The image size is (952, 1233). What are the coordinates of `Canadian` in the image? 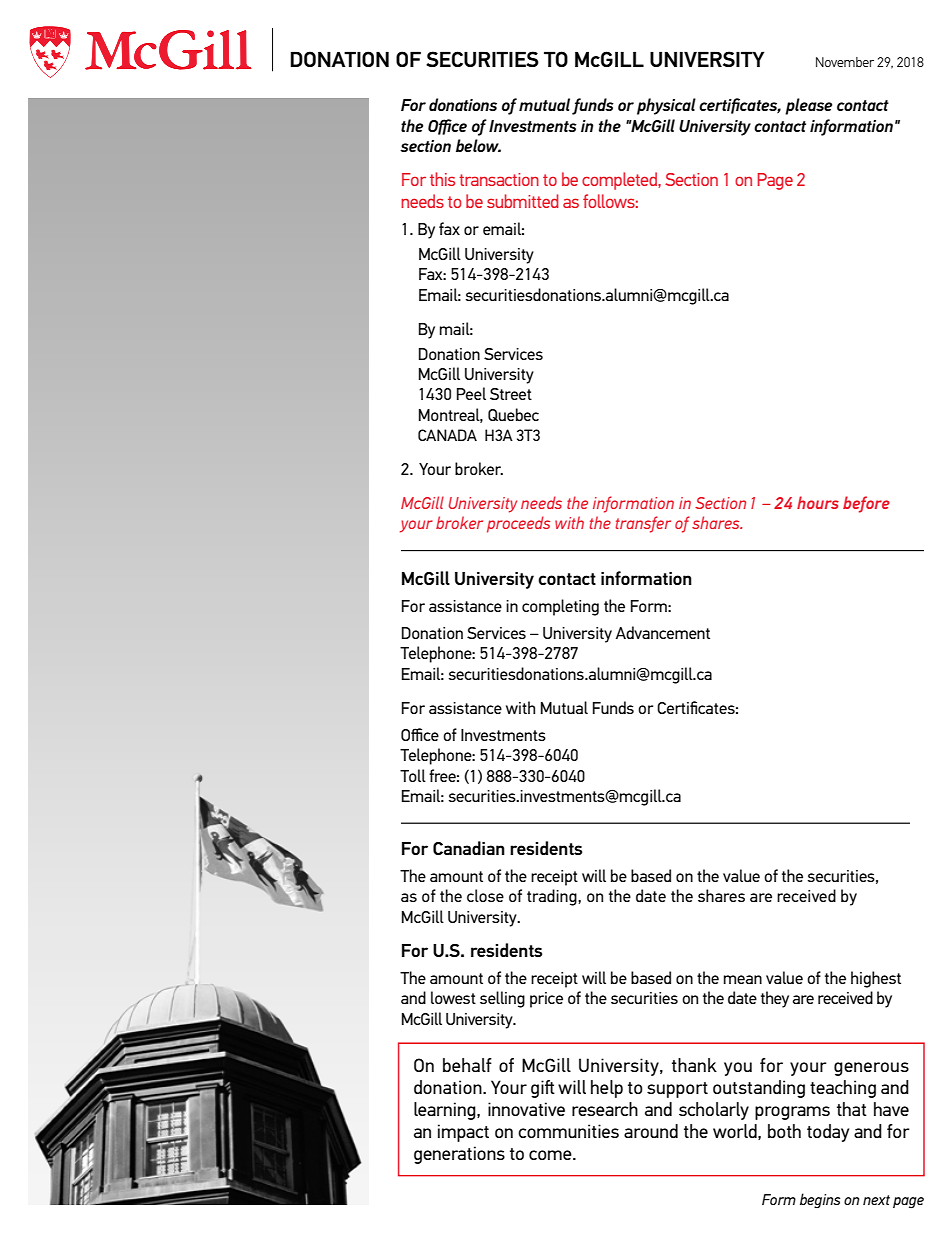 It's located at (469, 848).
